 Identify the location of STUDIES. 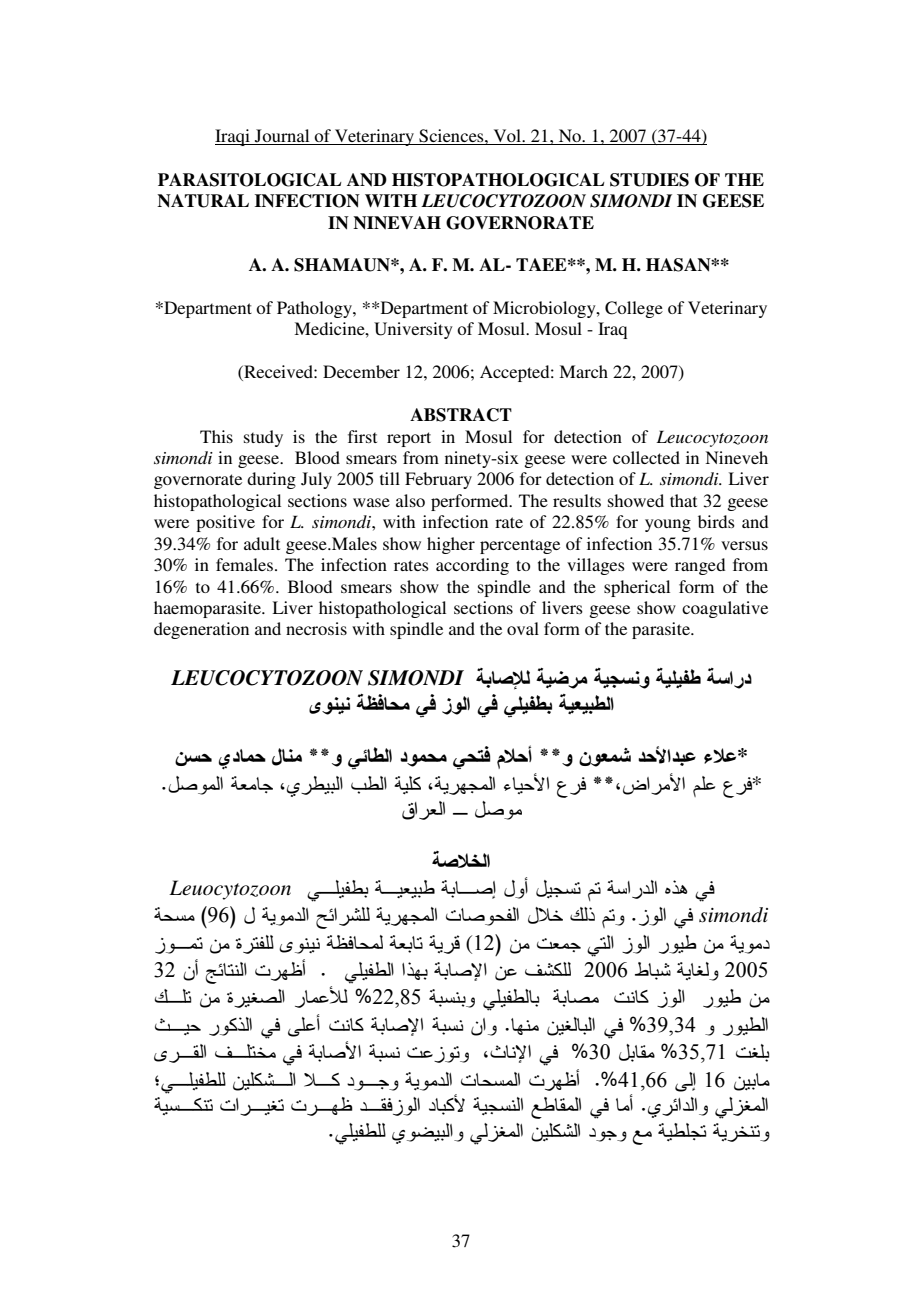
(649, 180).
